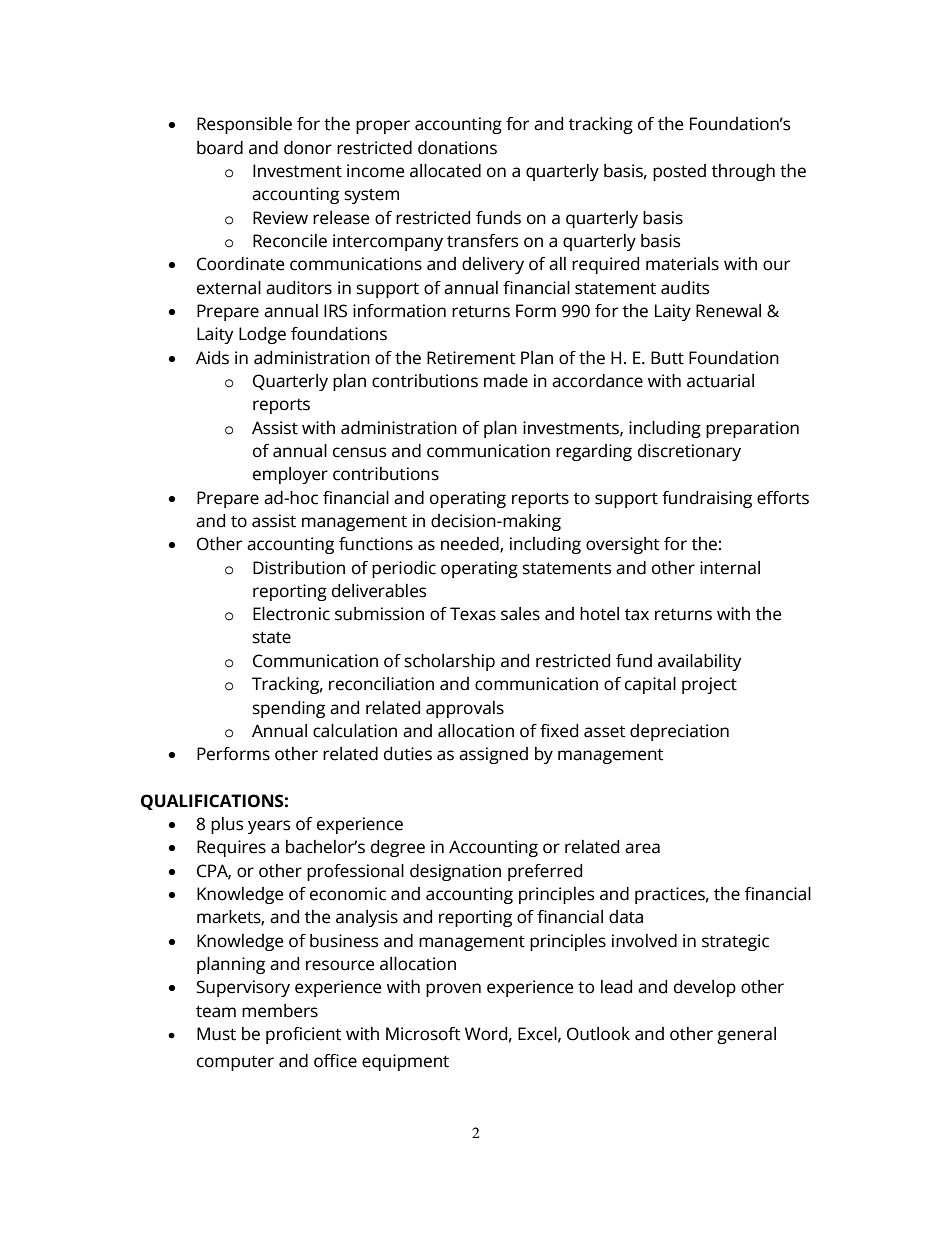 Image resolution: width=952 pixels, height=1233 pixels. I want to click on assigned, so click(493, 755).
